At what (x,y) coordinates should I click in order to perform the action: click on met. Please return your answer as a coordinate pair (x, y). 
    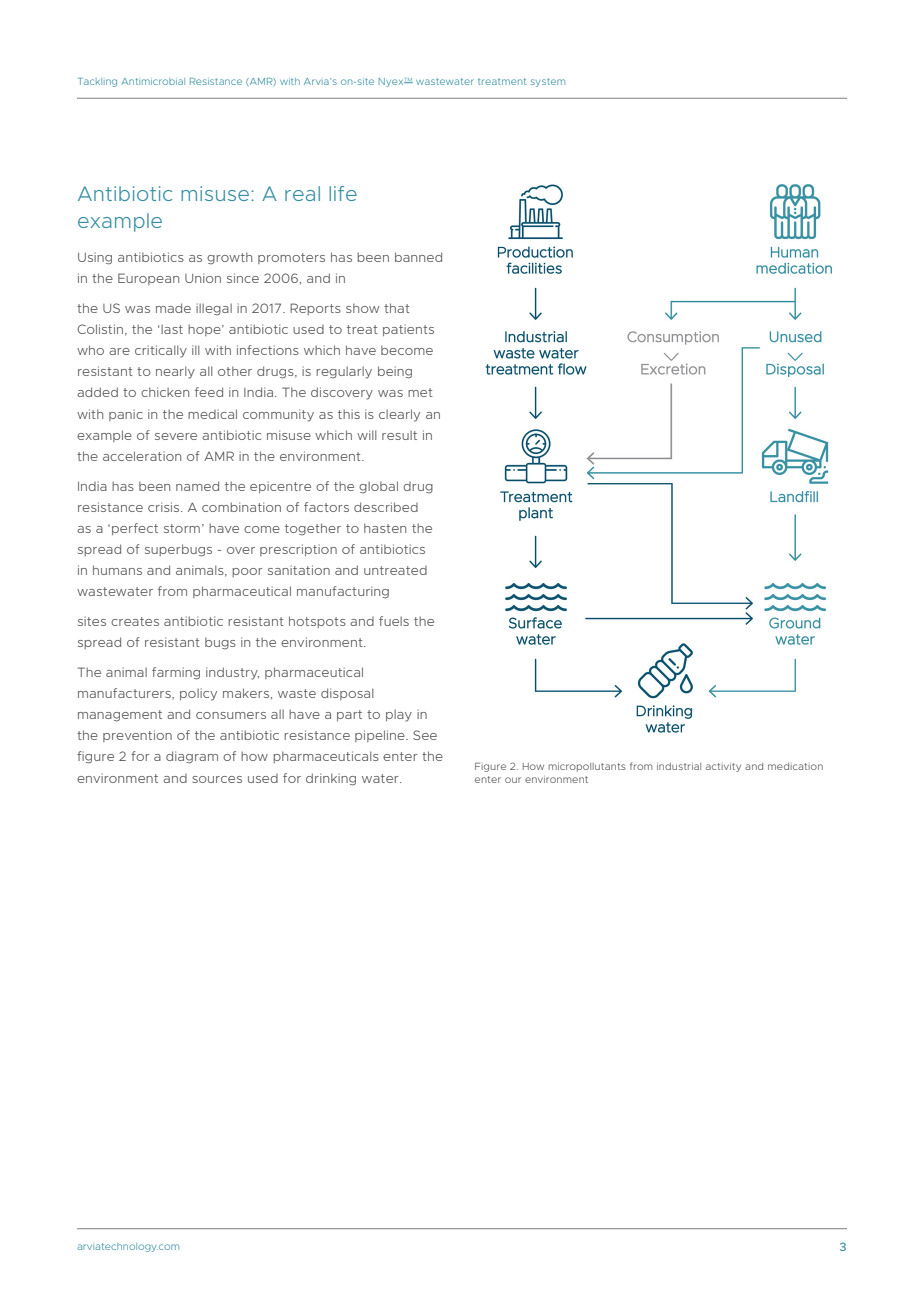
    Looking at the image, I should click on (420, 392).
